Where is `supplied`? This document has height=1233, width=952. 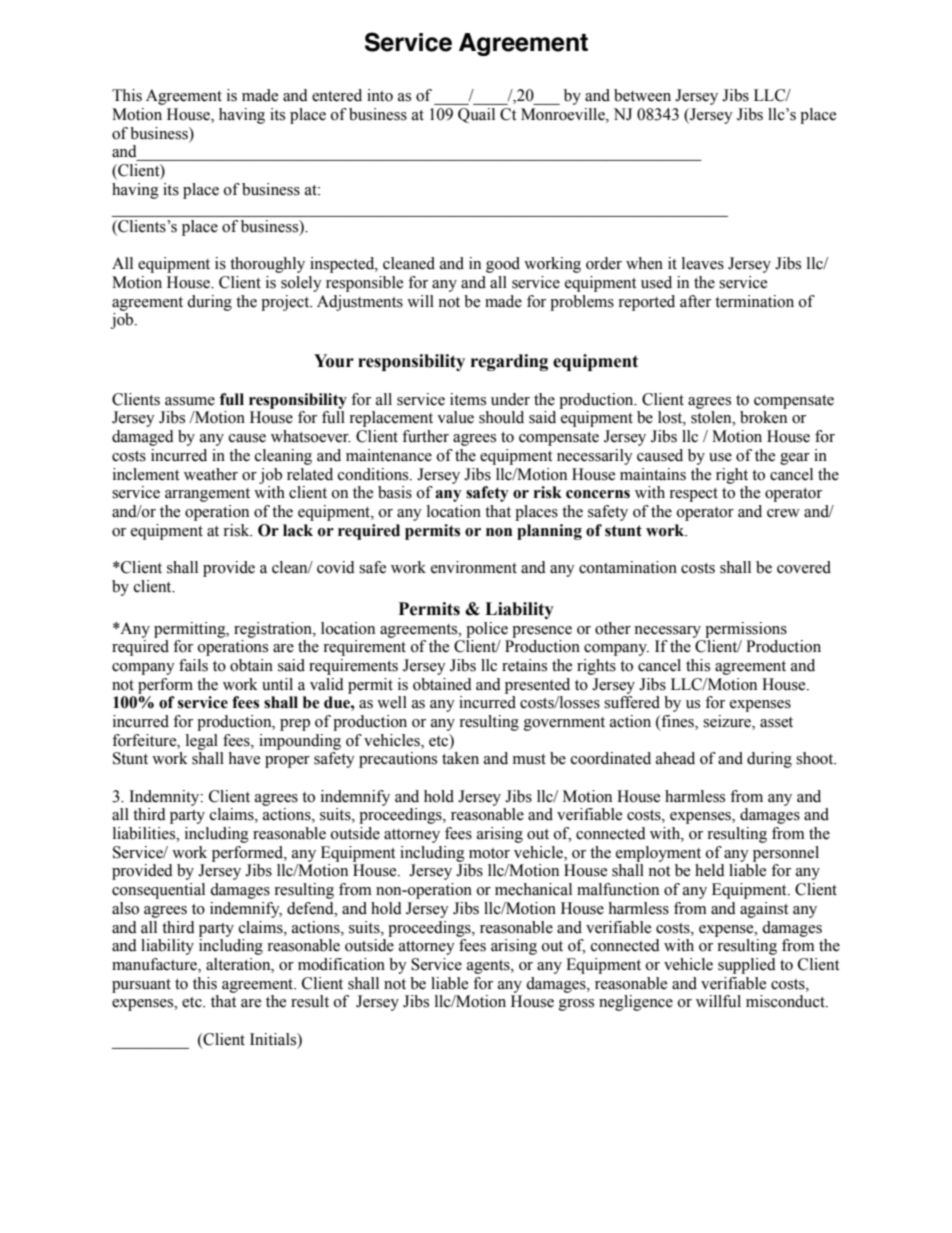
supplied is located at coordinates (747, 966).
